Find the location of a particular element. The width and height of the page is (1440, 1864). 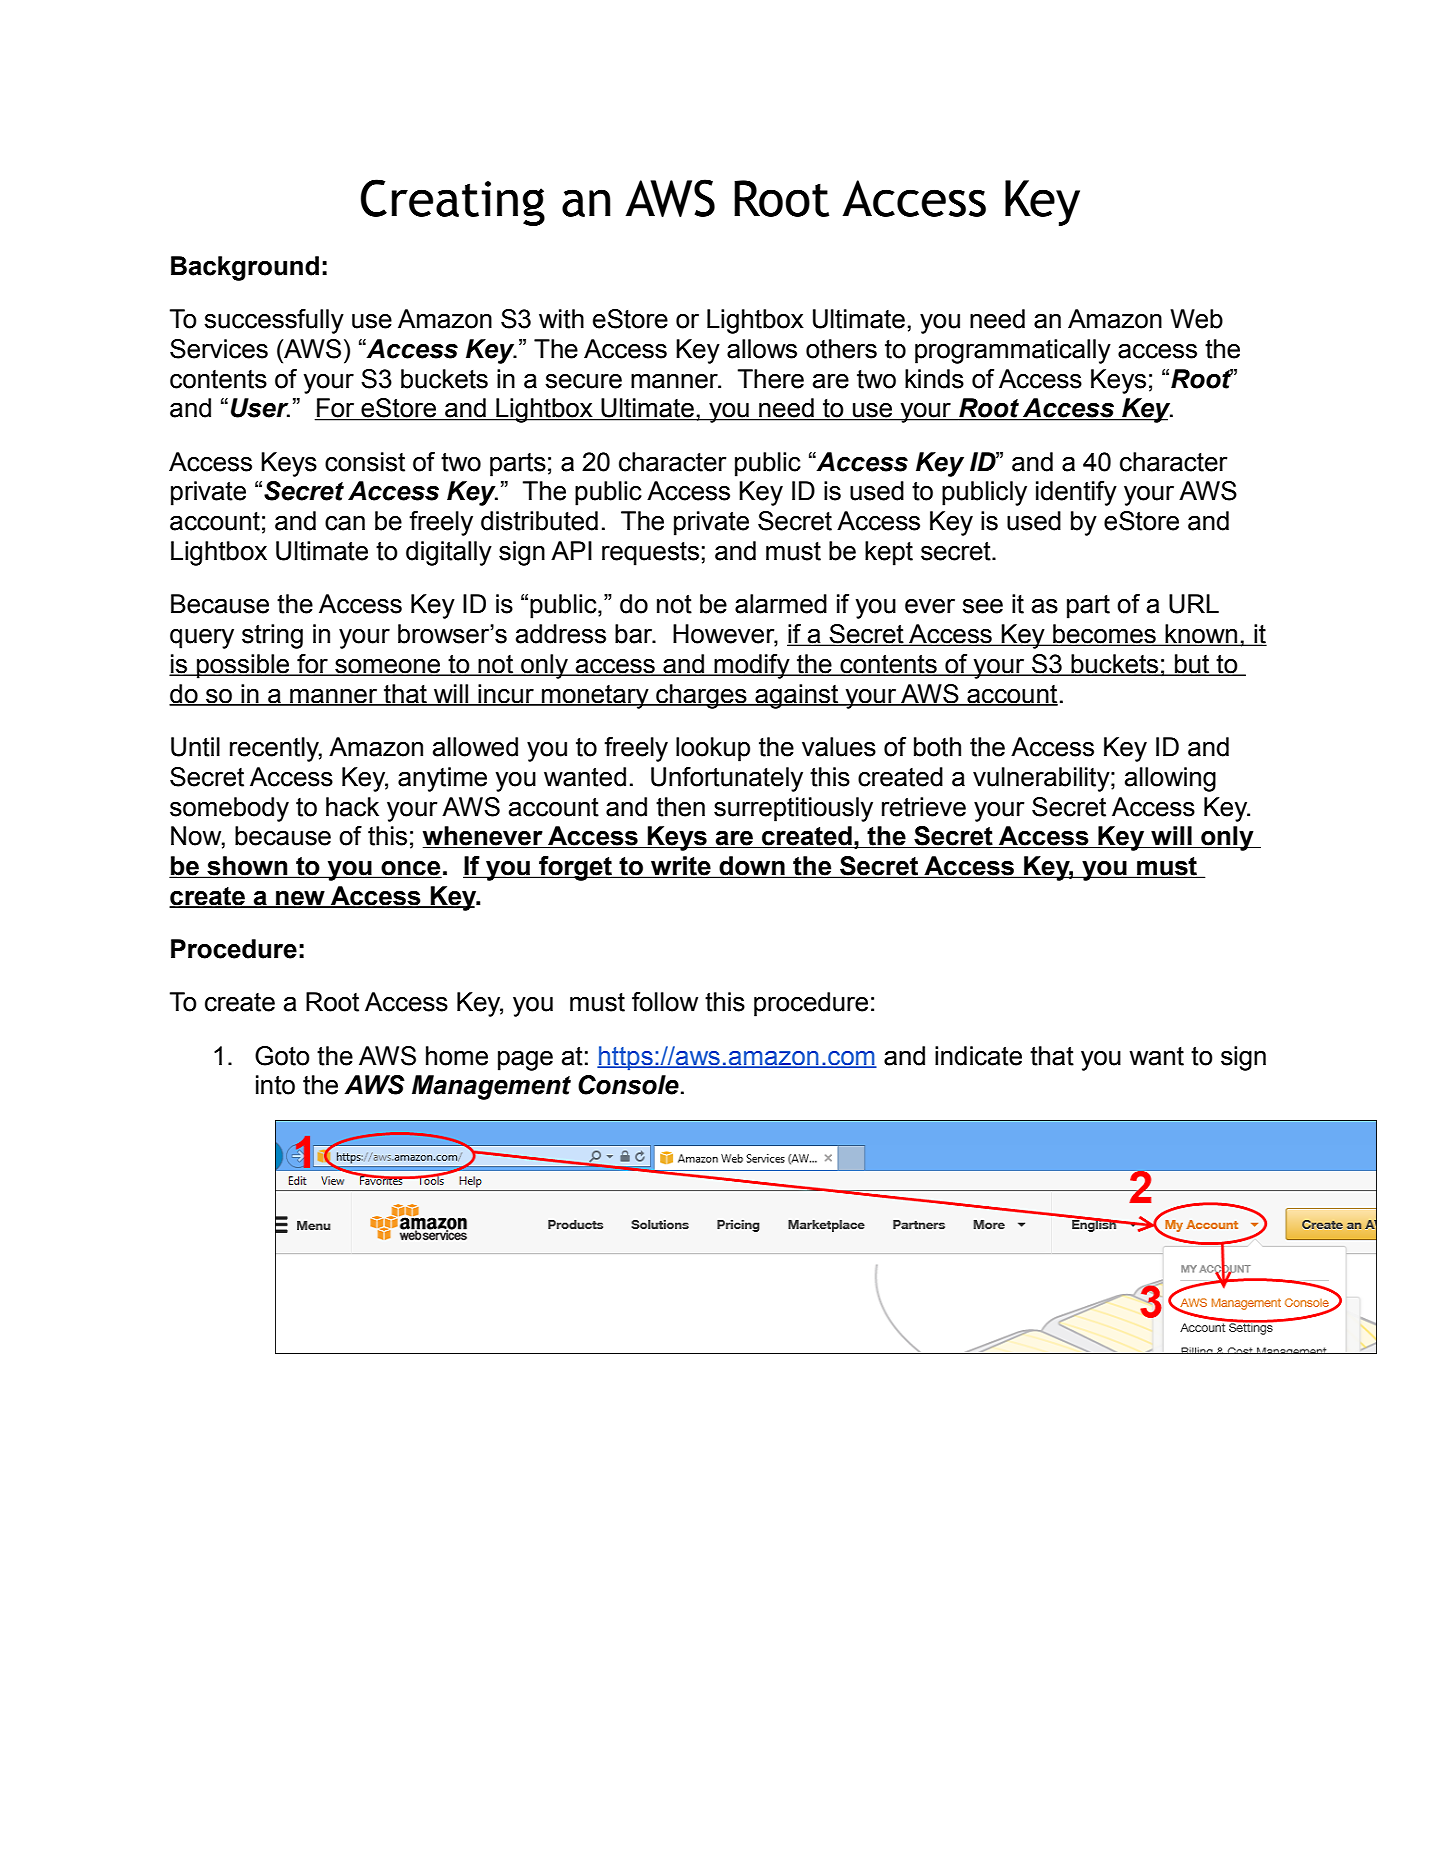

Background is located at coordinates (245, 268).
